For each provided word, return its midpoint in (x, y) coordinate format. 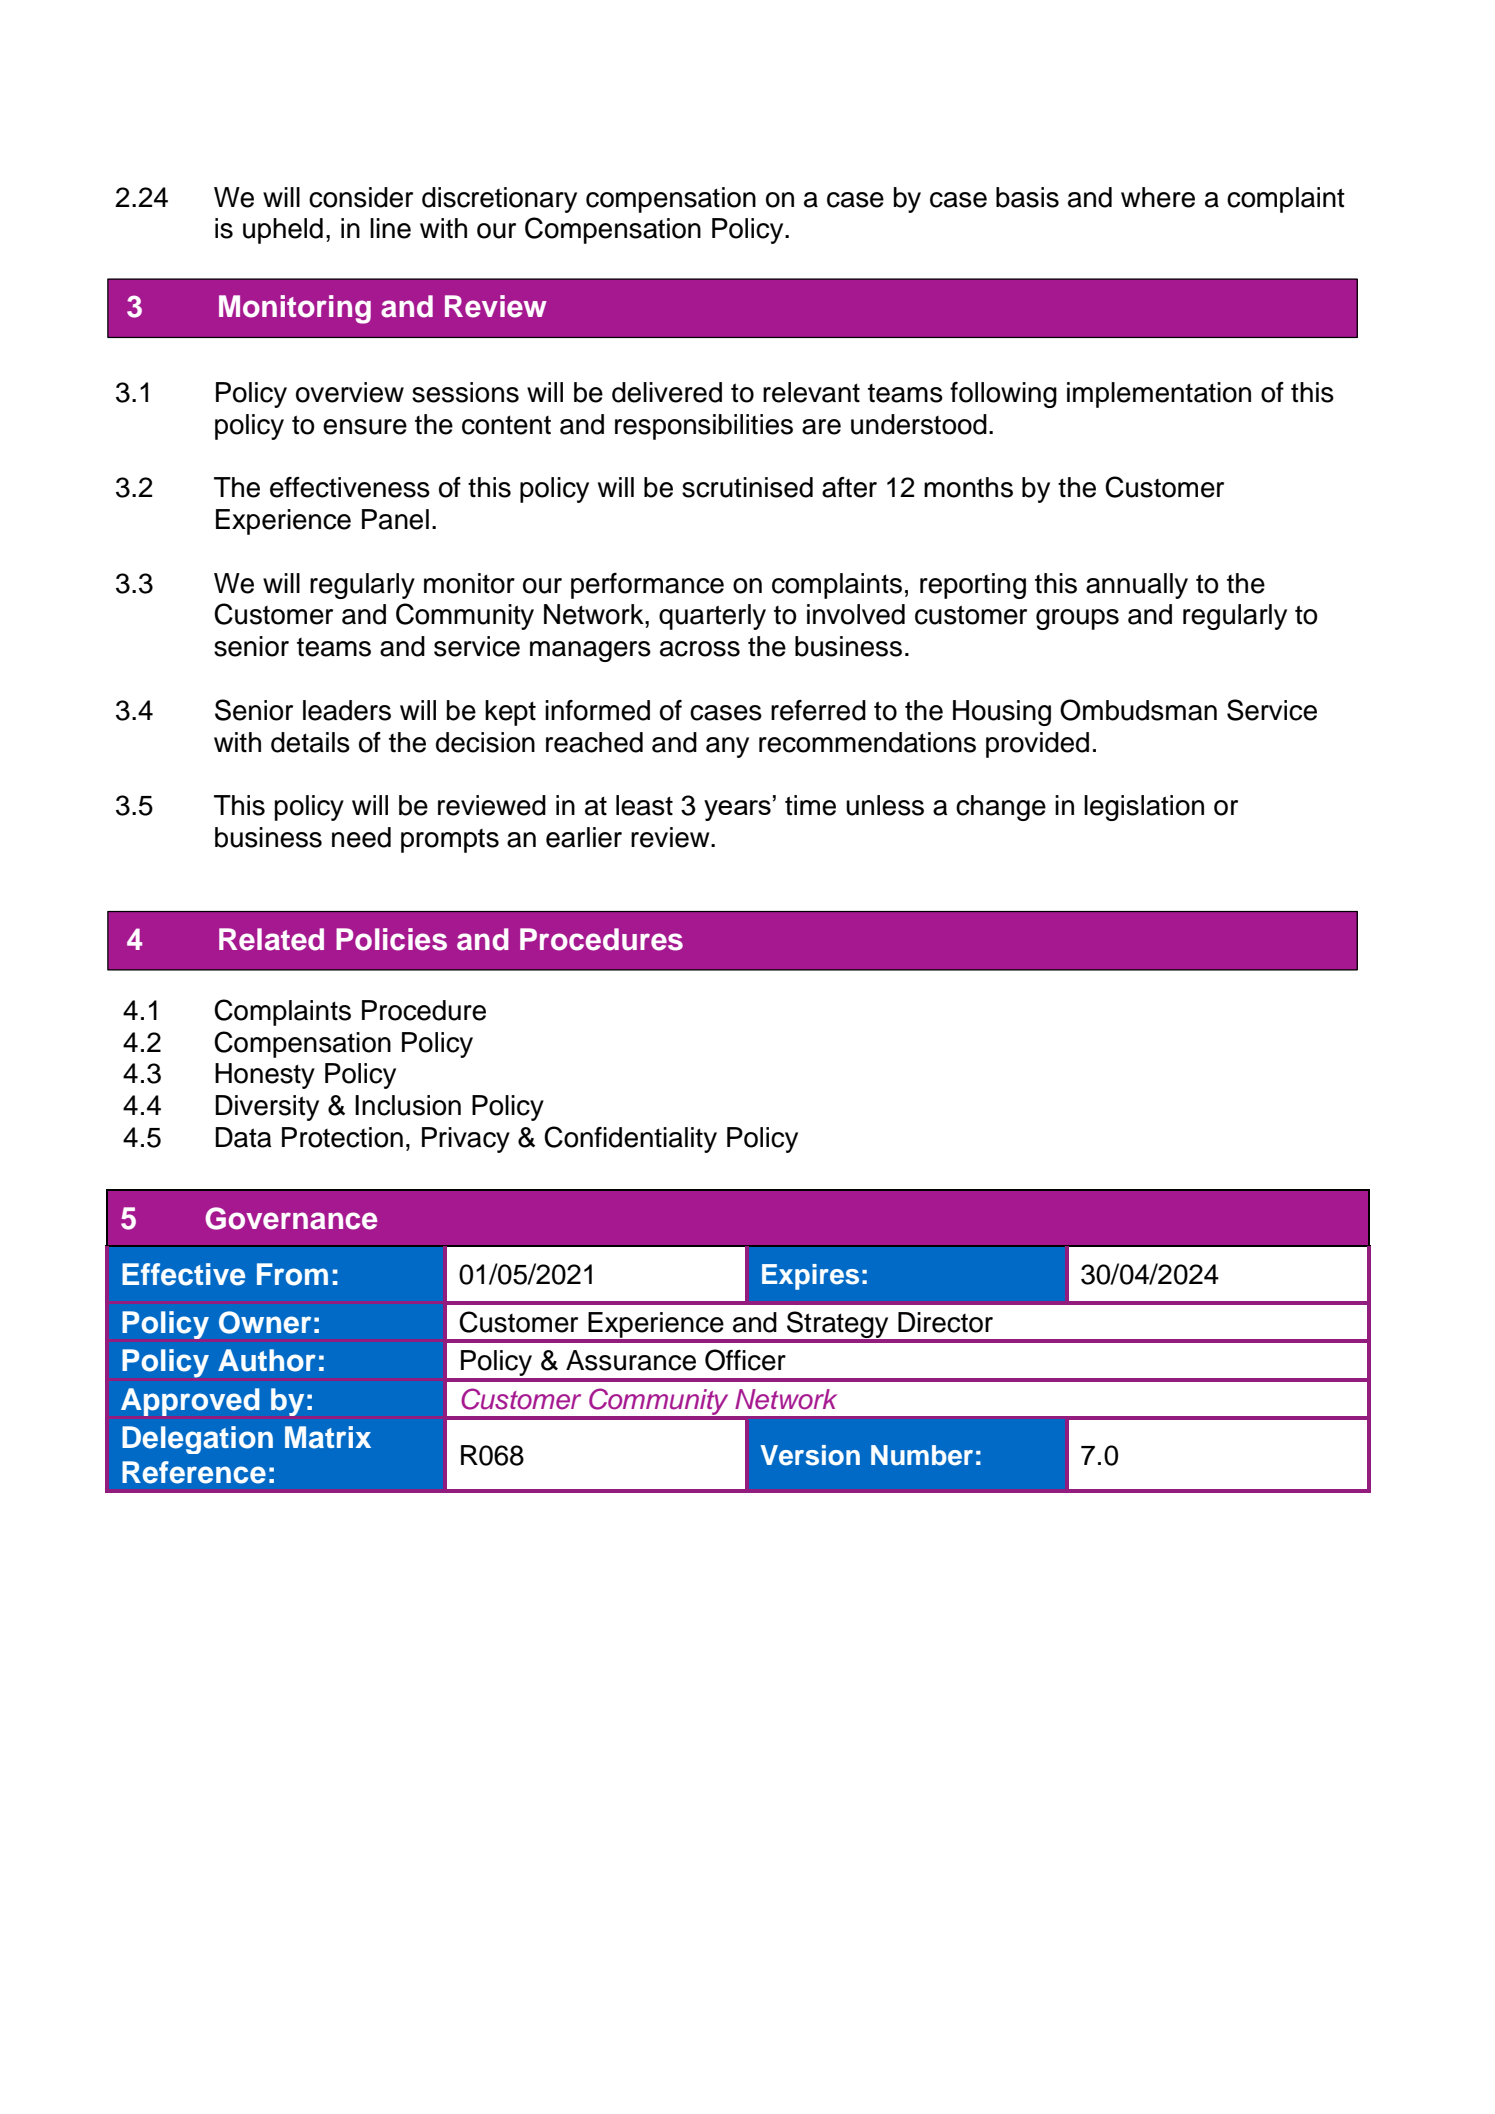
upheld (283, 231)
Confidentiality (630, 1139)
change (1001, 808)
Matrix (328, 1437)
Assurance (631, 1360)
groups (1077, 619)
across (700, 649)
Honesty (265, 1076)
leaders (347, 710)
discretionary (499, 200)
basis (1027, 197)
